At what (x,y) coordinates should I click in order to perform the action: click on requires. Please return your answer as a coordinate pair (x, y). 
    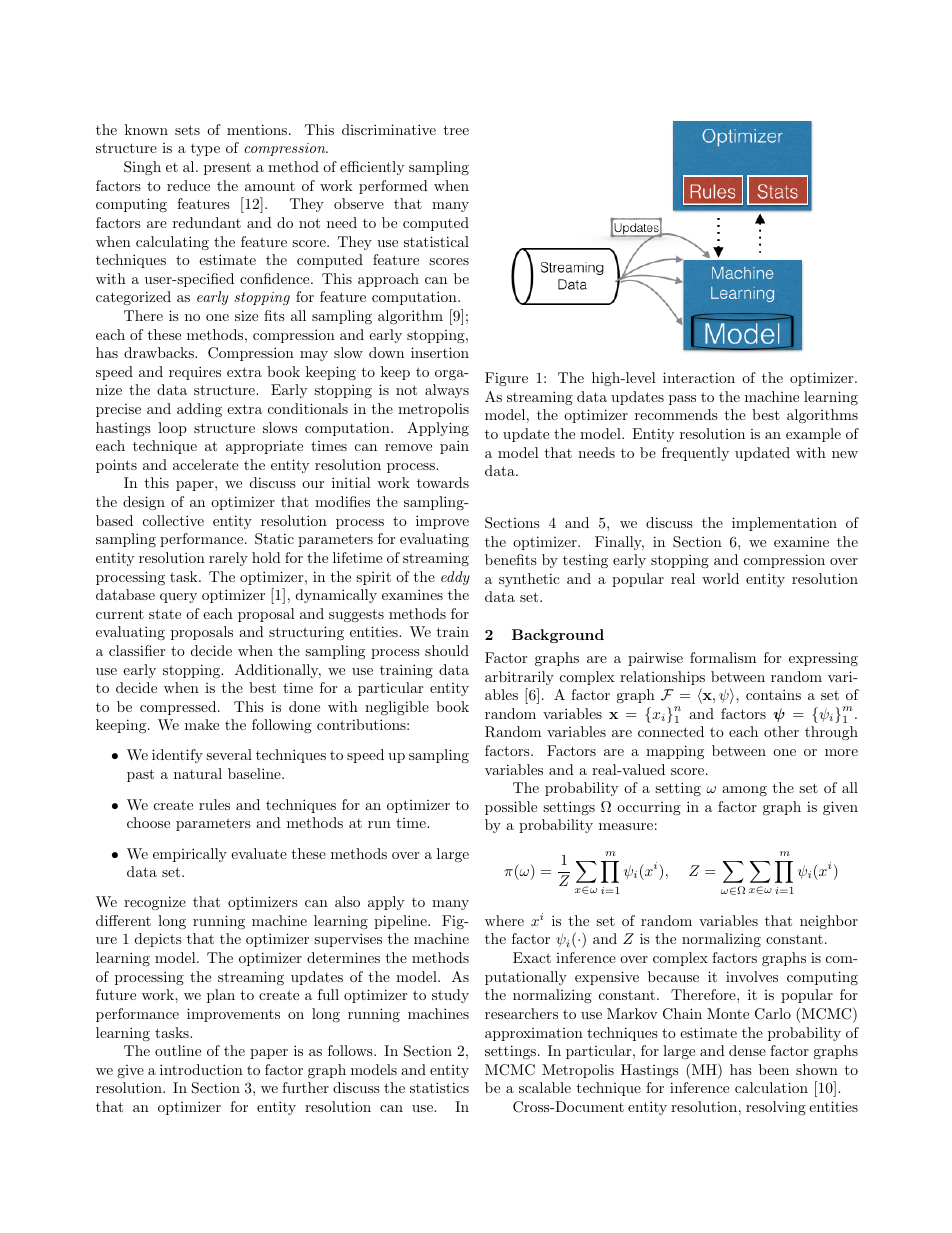
    Looking at the image, I should click on (195, 373).
